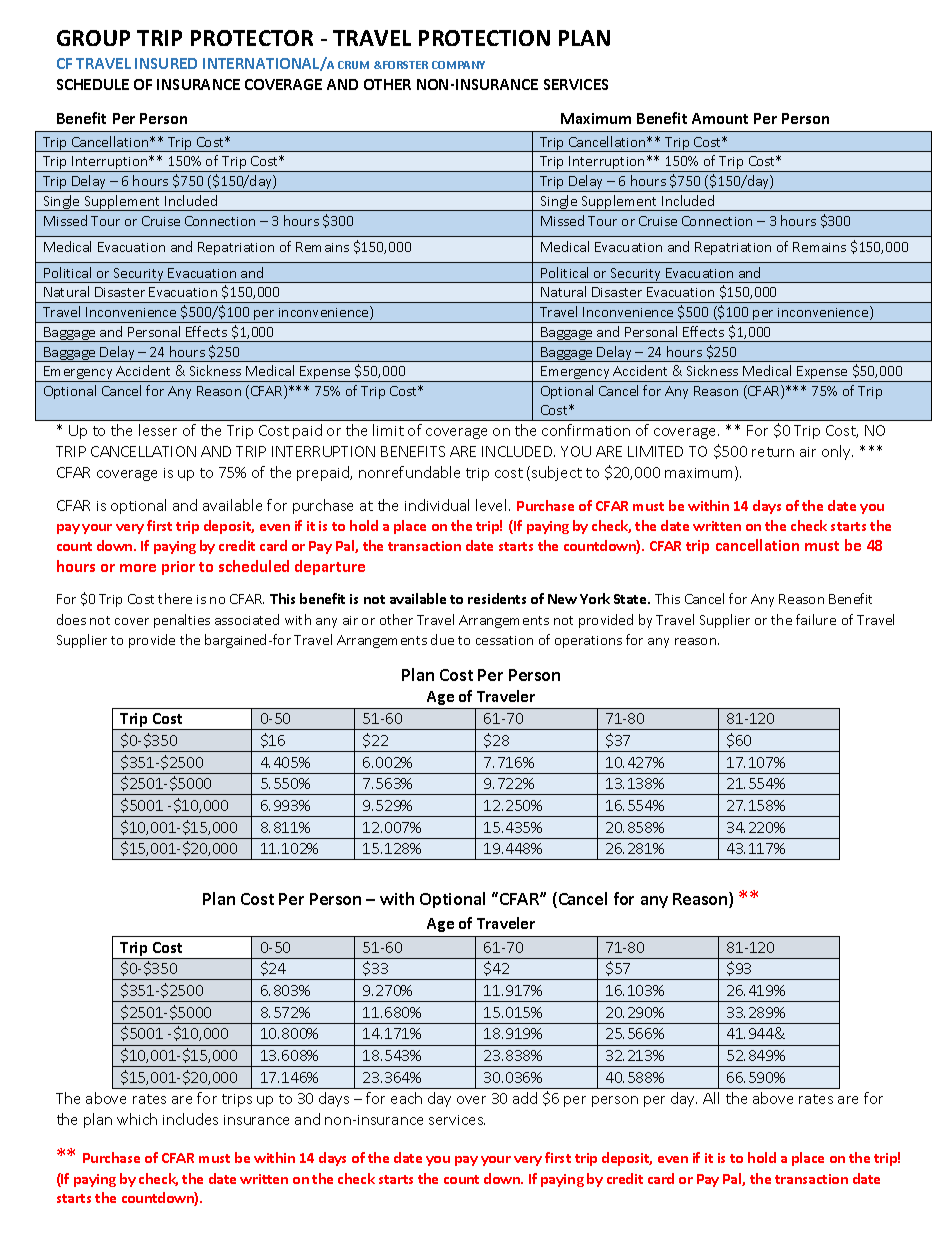 This screenshot has height=1233, width=952. I want to click on All, so click(711, 1098).
